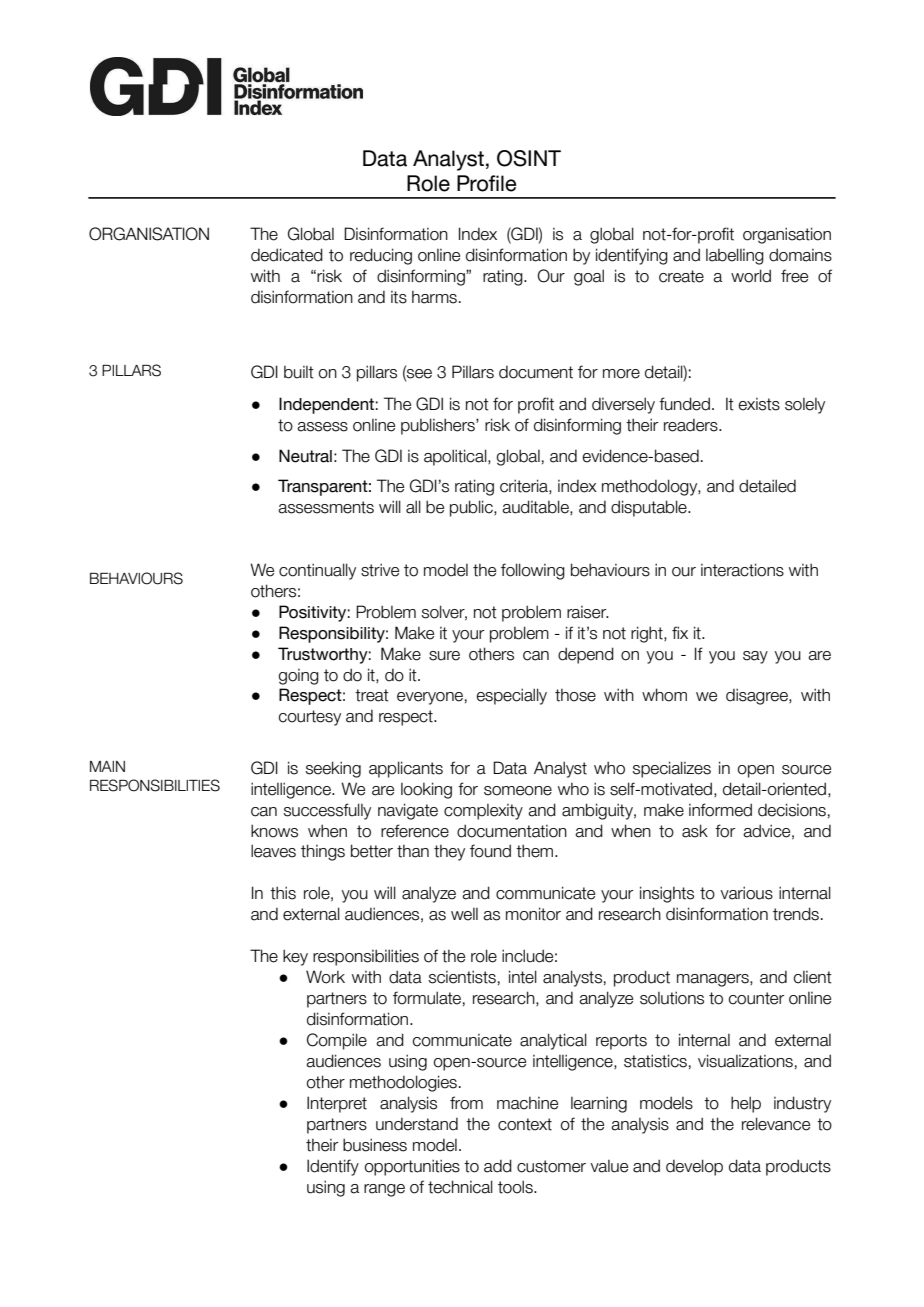  Describe the element at coordinates (742, 570) in the screenshot. I see `interactions` at that location.
